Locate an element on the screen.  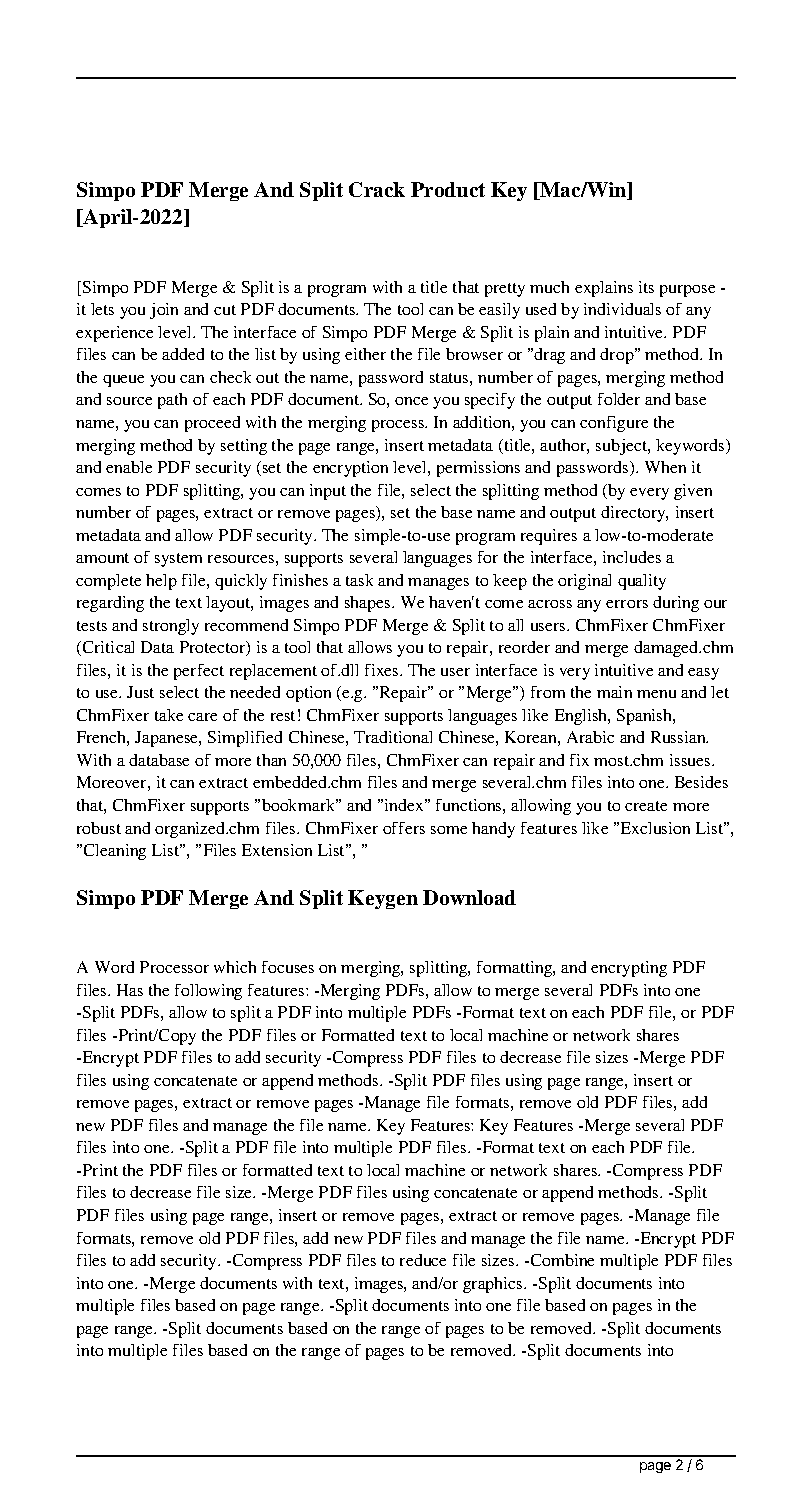
graphics is located at coordinates (494, 1285).
